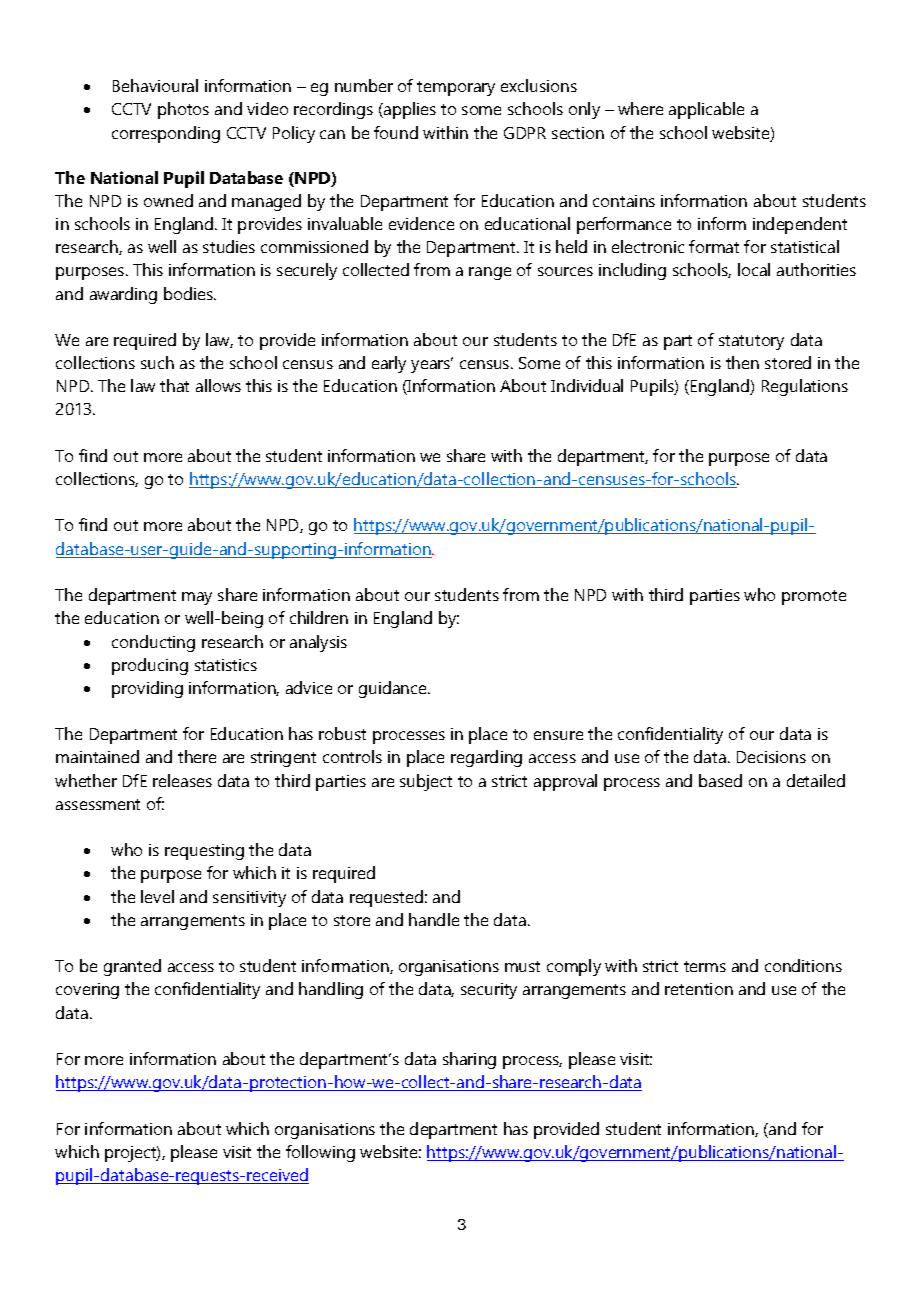  I want to click on based, so click(720, 780).
